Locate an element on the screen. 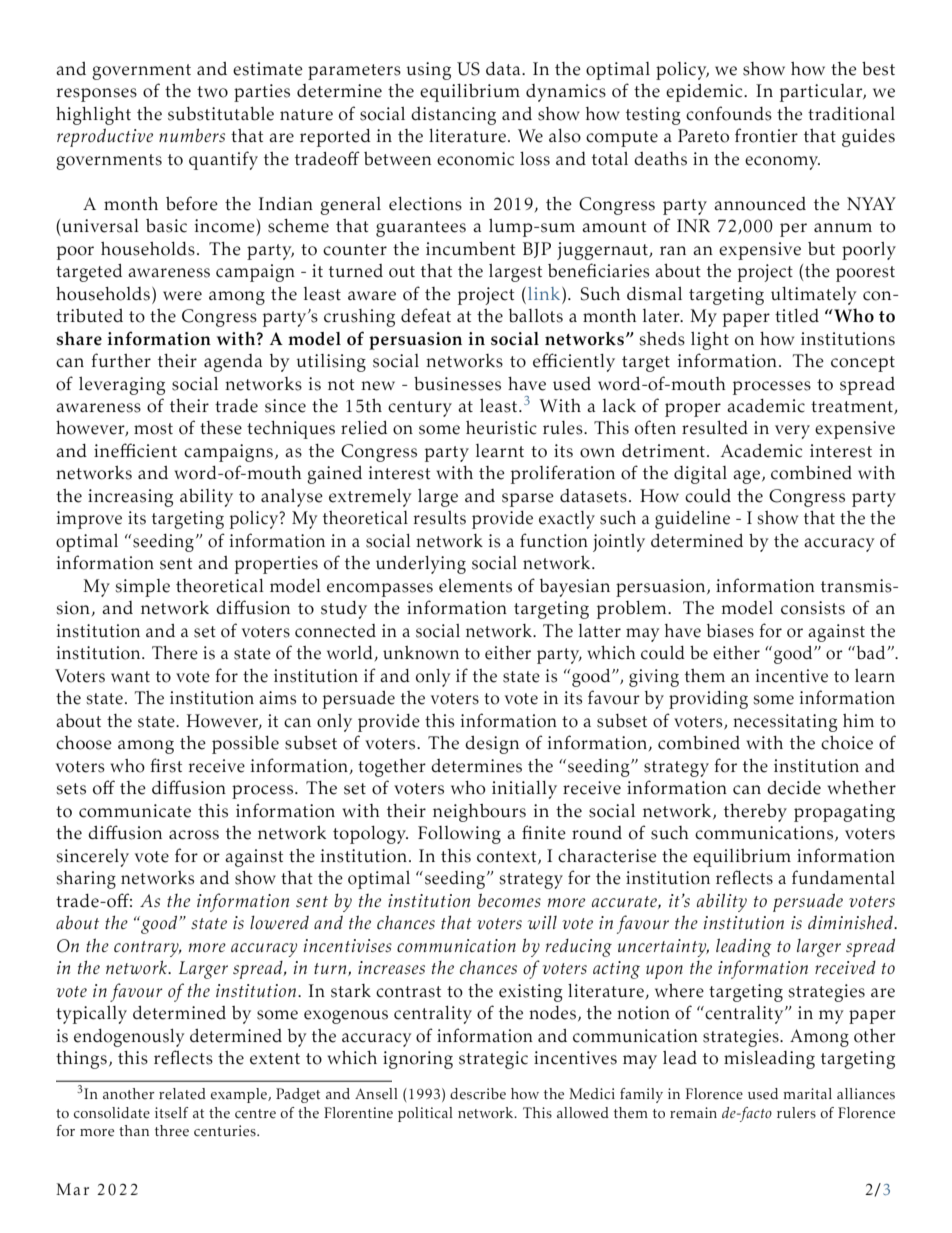 The width and height of the screenshot is (952, 1233). fundamental is located at coordinates (843, 877).
